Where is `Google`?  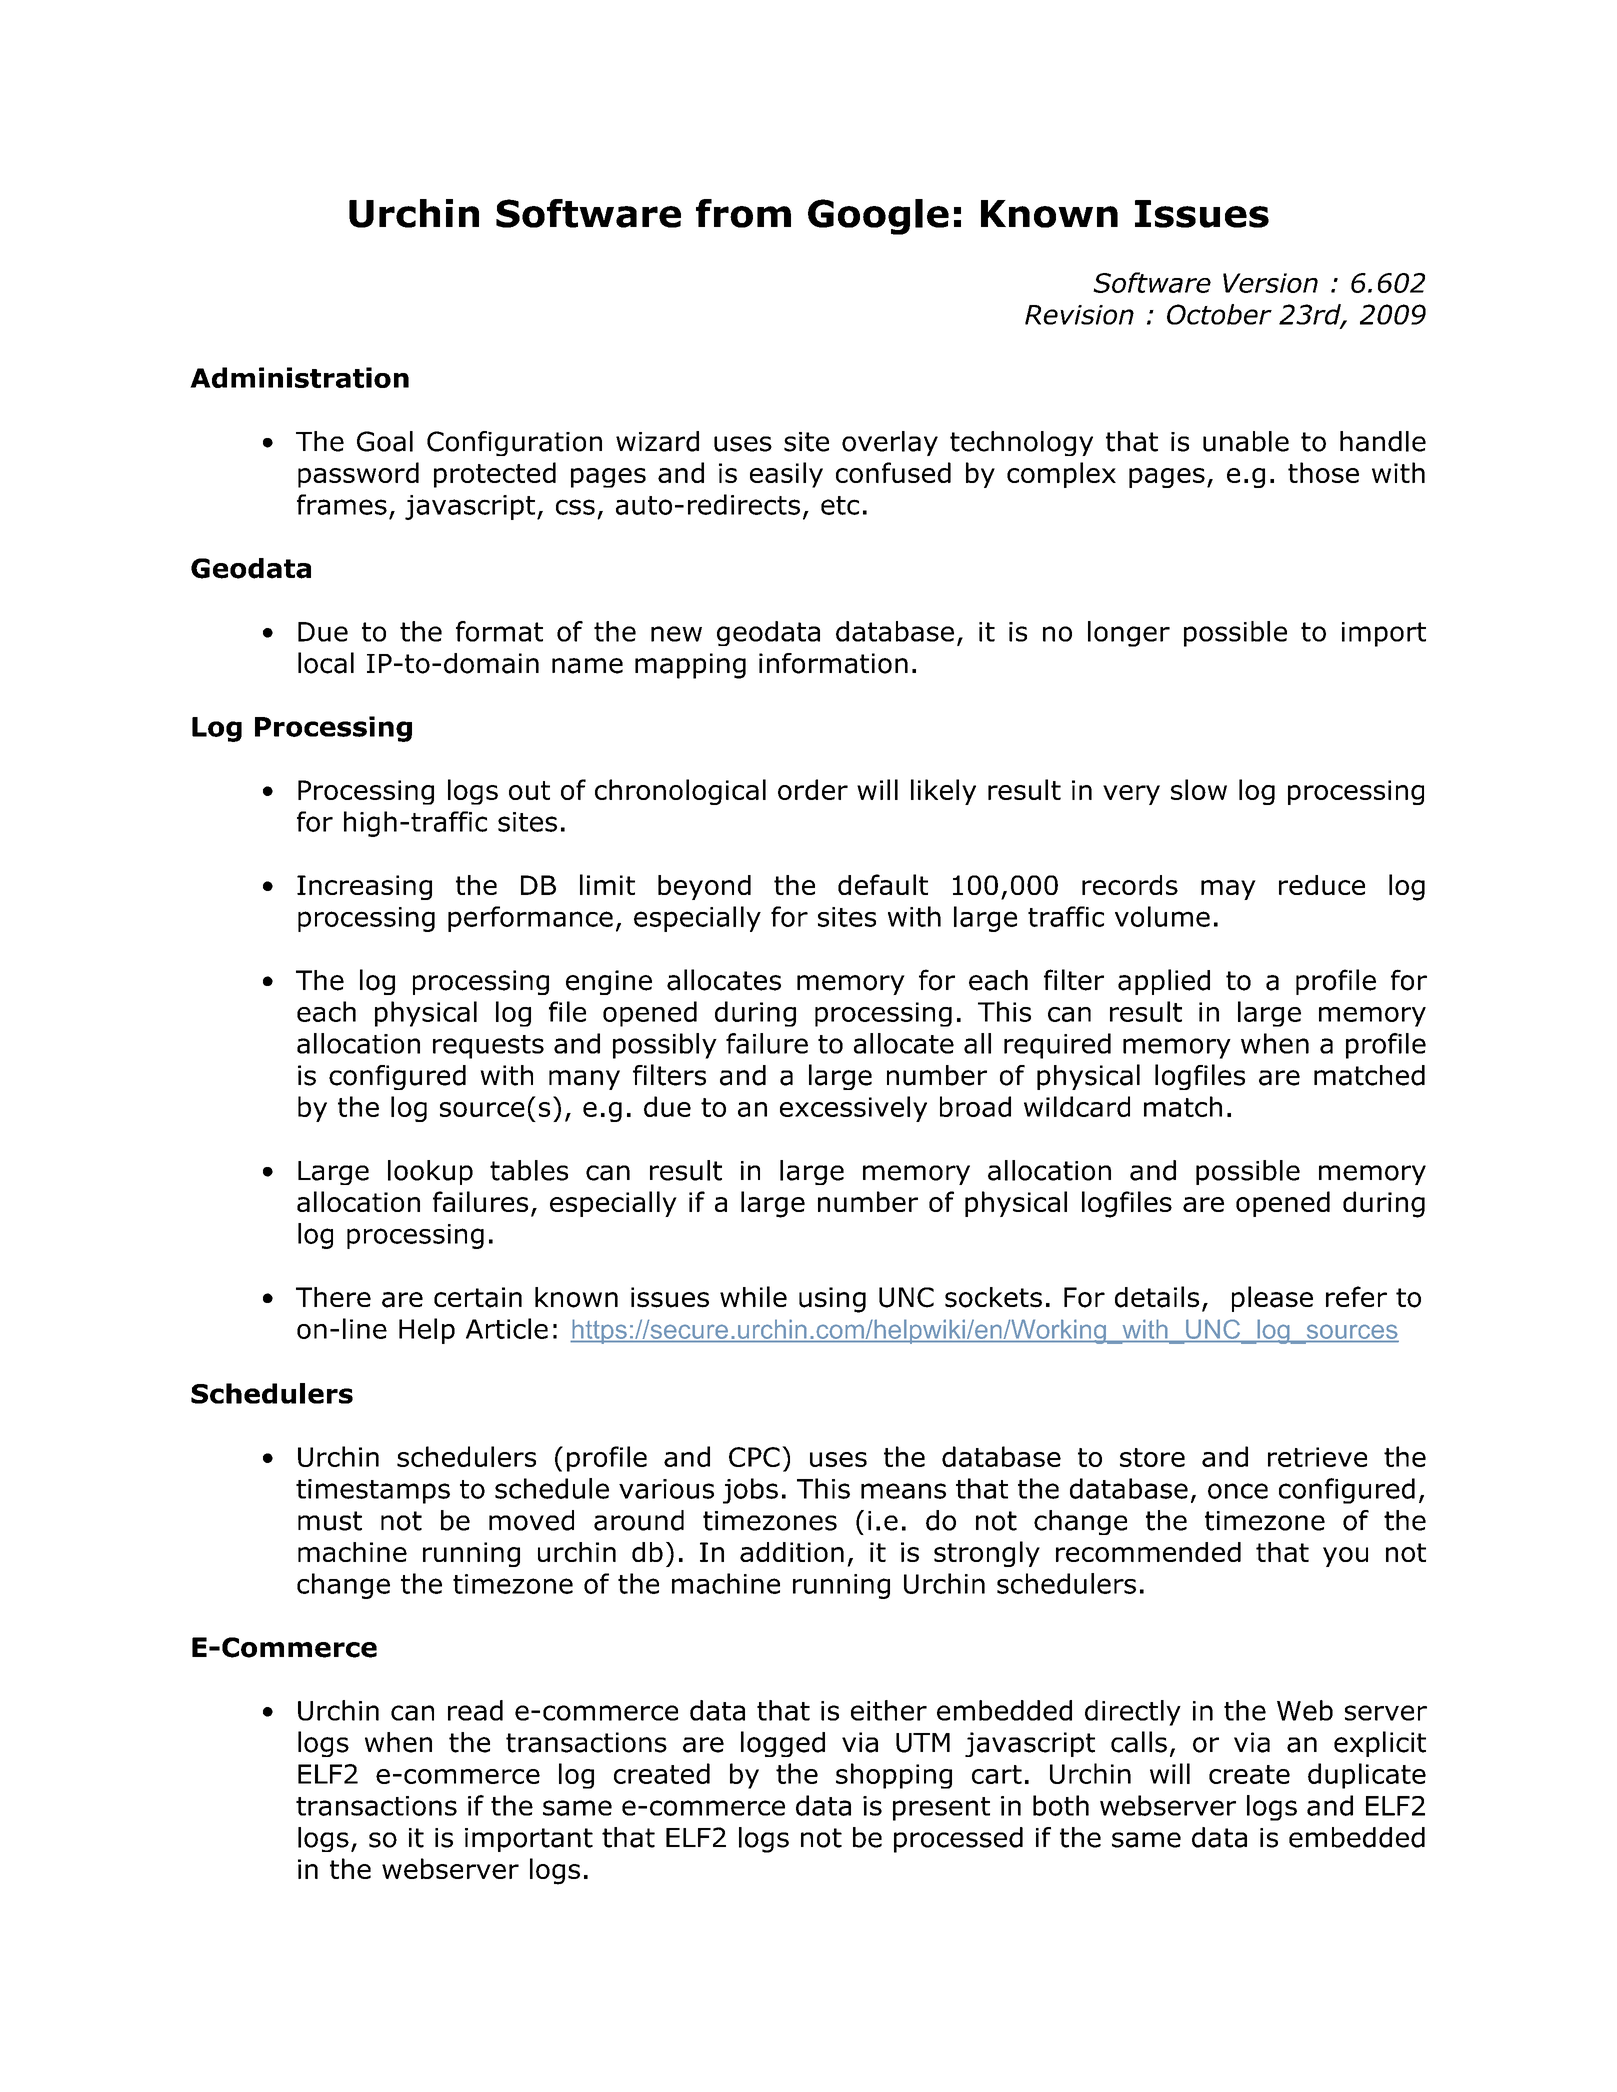 Google is located at coordinates (878, 217).
